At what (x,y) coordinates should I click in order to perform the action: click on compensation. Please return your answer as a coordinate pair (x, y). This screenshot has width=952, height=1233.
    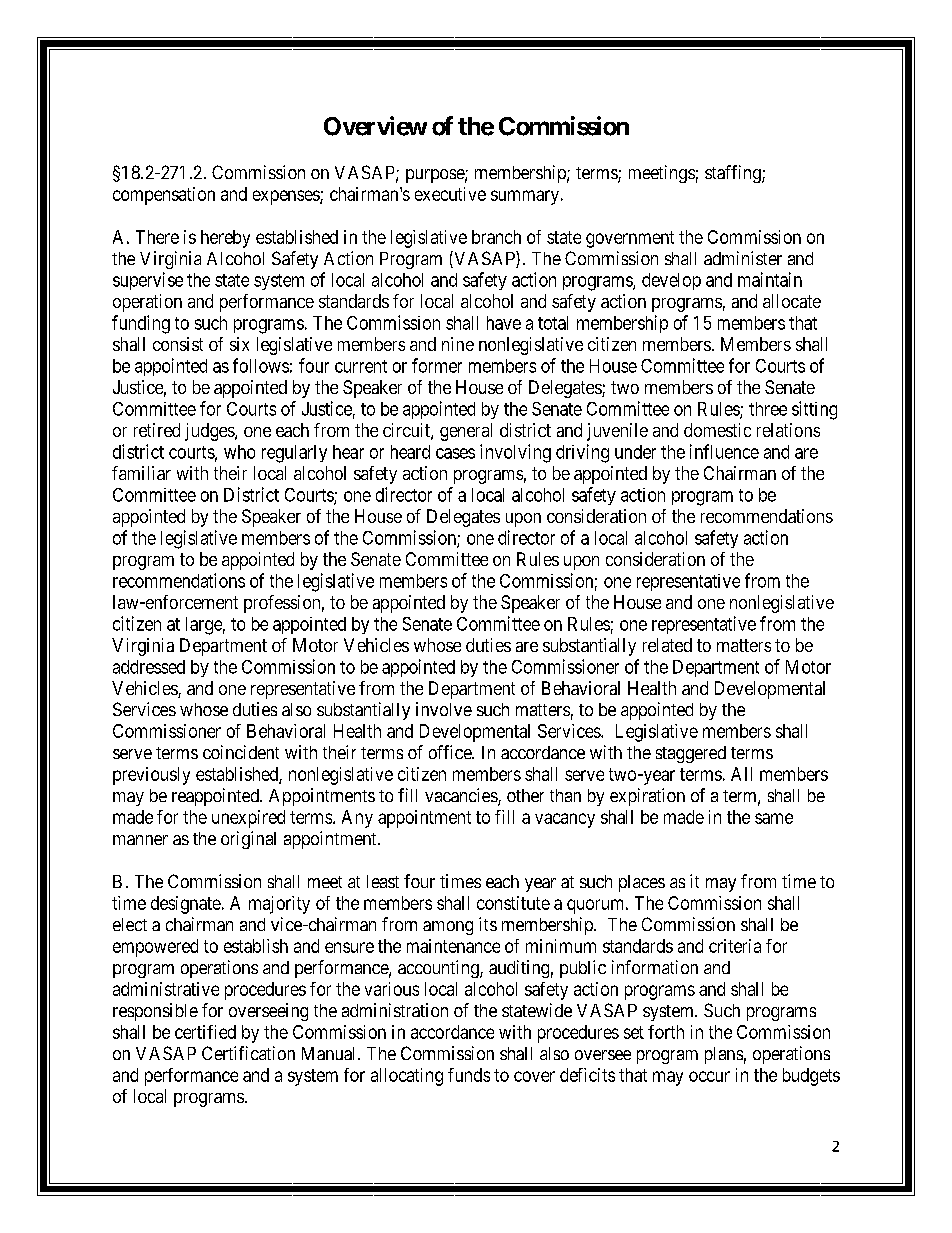
    Looking at the image, I should click on (164, 196).
